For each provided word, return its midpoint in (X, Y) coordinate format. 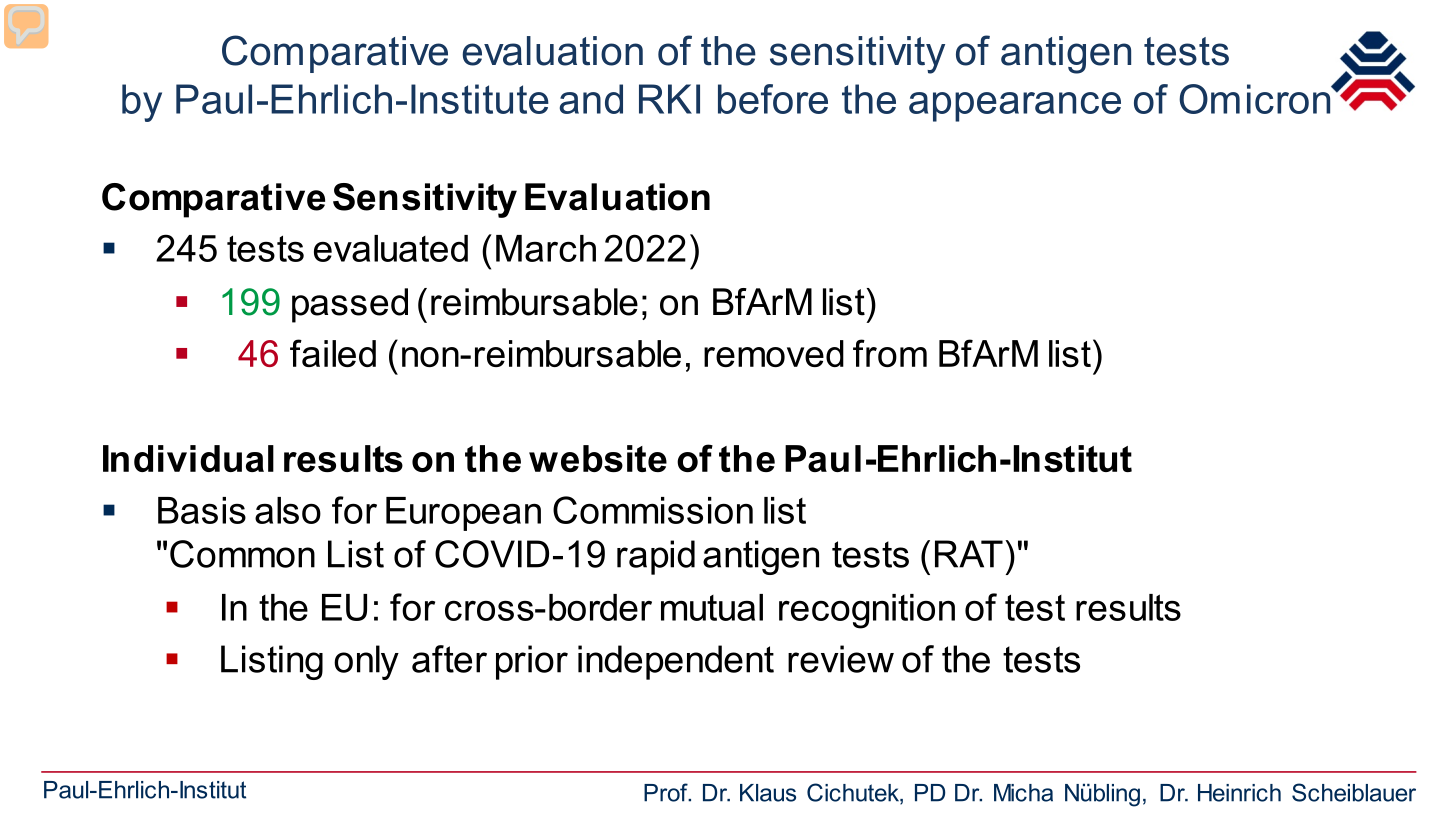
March (546, 248)
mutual (712, 607)
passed (350, 305)
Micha (1023, 793)
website (598, 458)
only (366, 662)
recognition (867, 611)
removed (774, 353)
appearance (1015, 107)
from (890, 353)
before (773, 99)
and (591, 99)
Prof (667, 792)
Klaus (768, 793)
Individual (188, 458)
